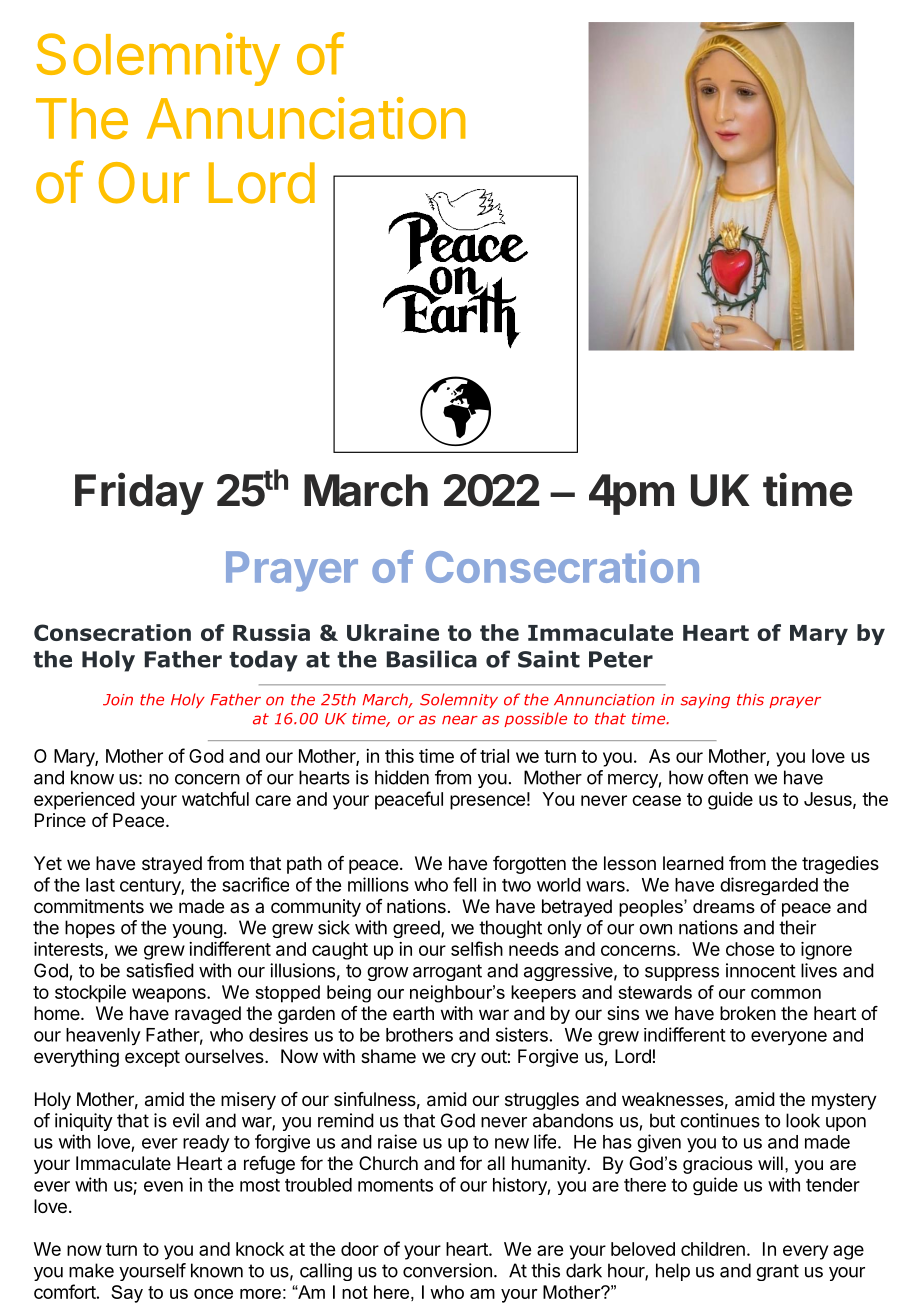  Describe the element at coordinates (464, 884) in the screenshot. I see `fell` at that location.
